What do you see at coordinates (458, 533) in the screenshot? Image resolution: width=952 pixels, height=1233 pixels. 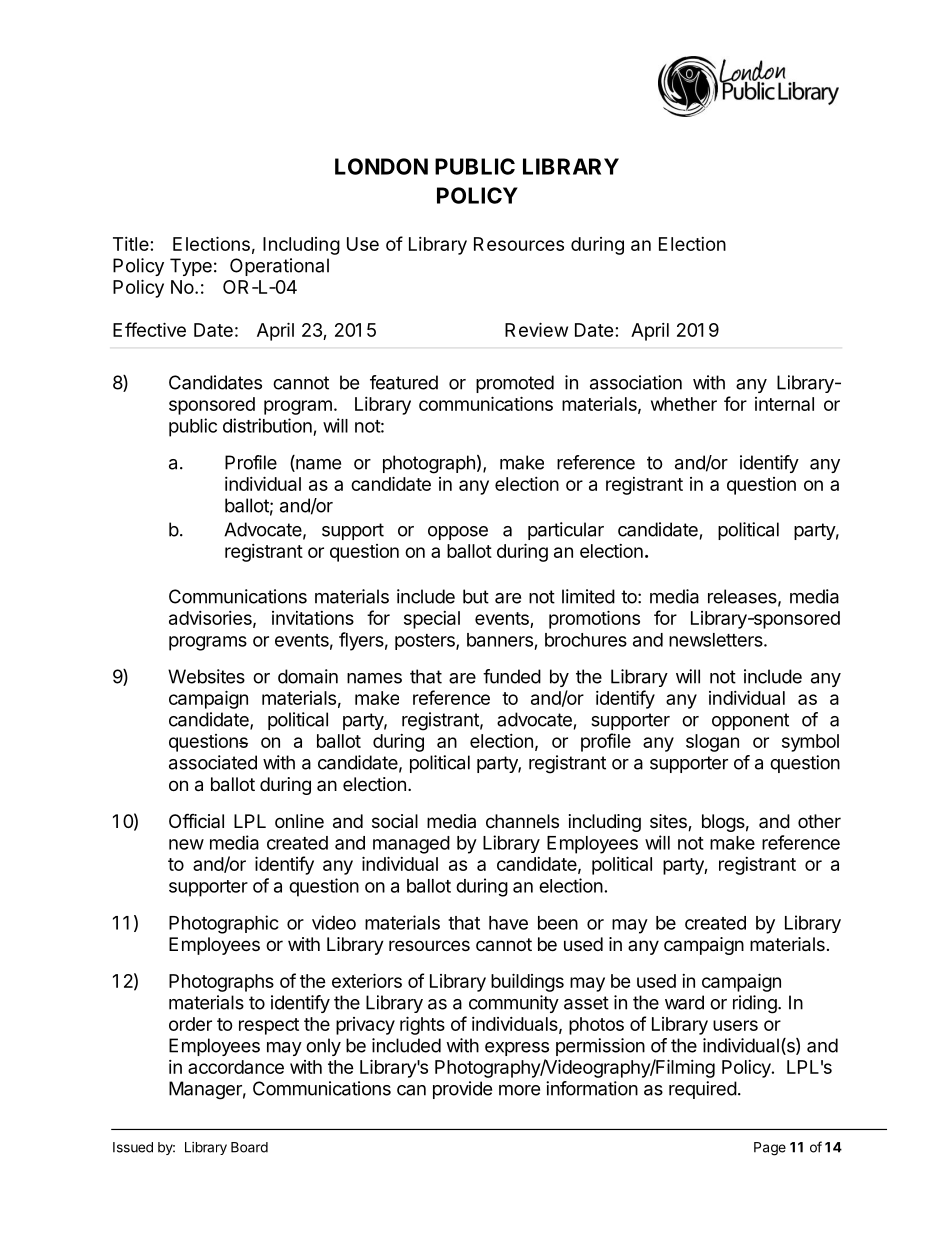 I see `oppose` at bounding box center [458, 533].
